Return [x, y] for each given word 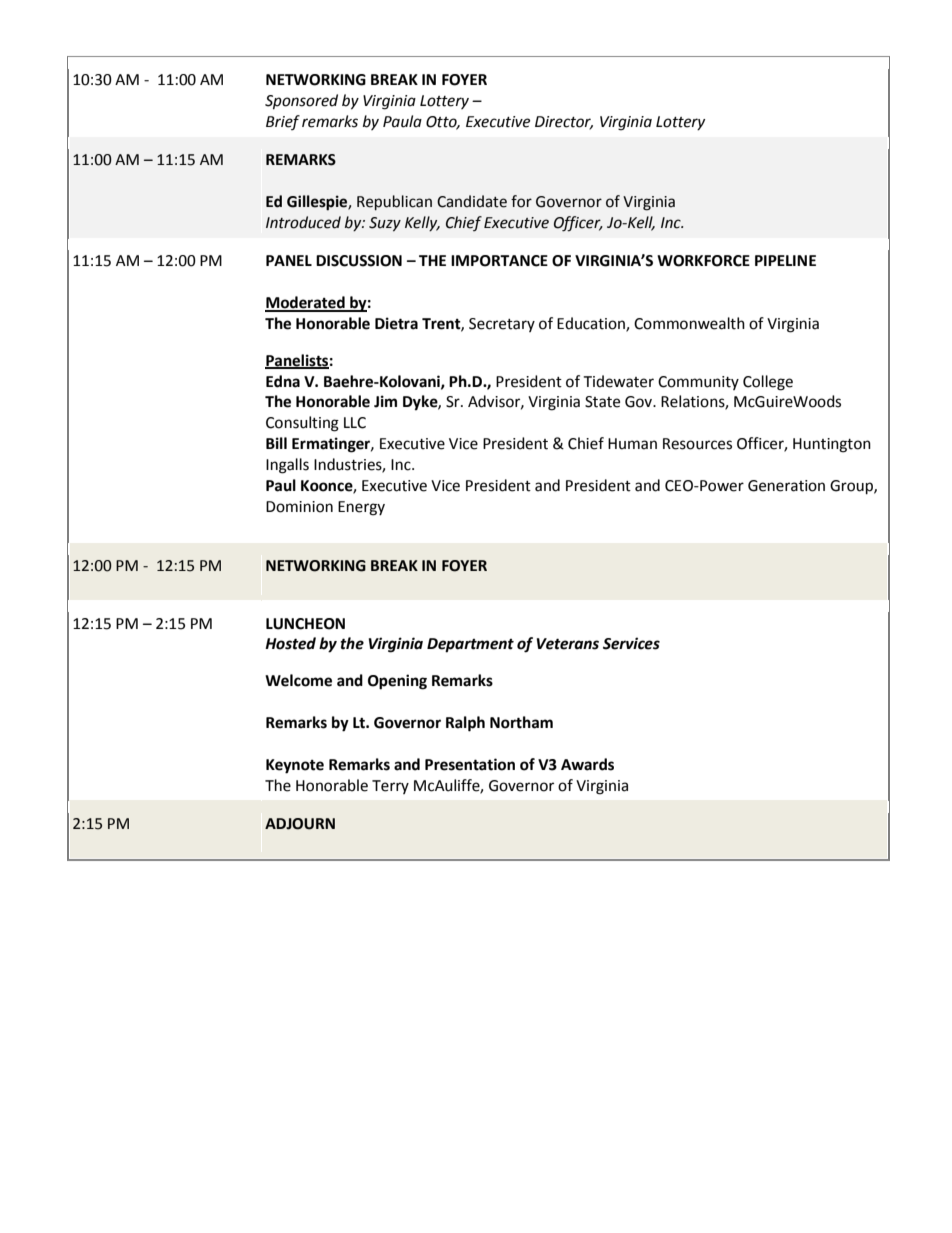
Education [592, 324]
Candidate [472, 201]
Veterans [568, 644]
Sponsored [301, 102]
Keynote [295, 766]
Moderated [306, 303]
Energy [361, 508]
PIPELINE [785, 260]
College [768, 383]
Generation [786, 486]
